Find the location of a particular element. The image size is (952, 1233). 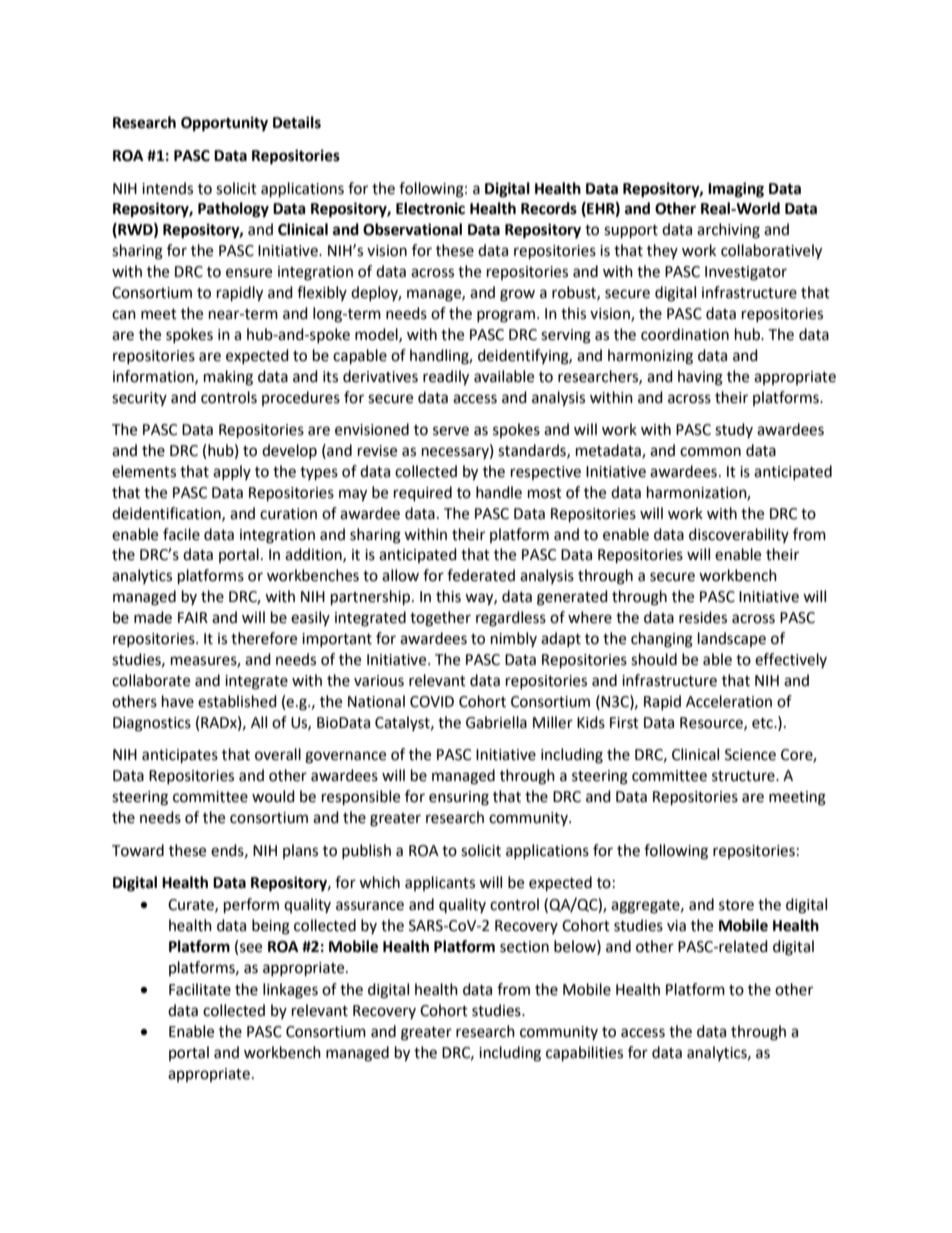

common is located at coordinates (710, 452).
